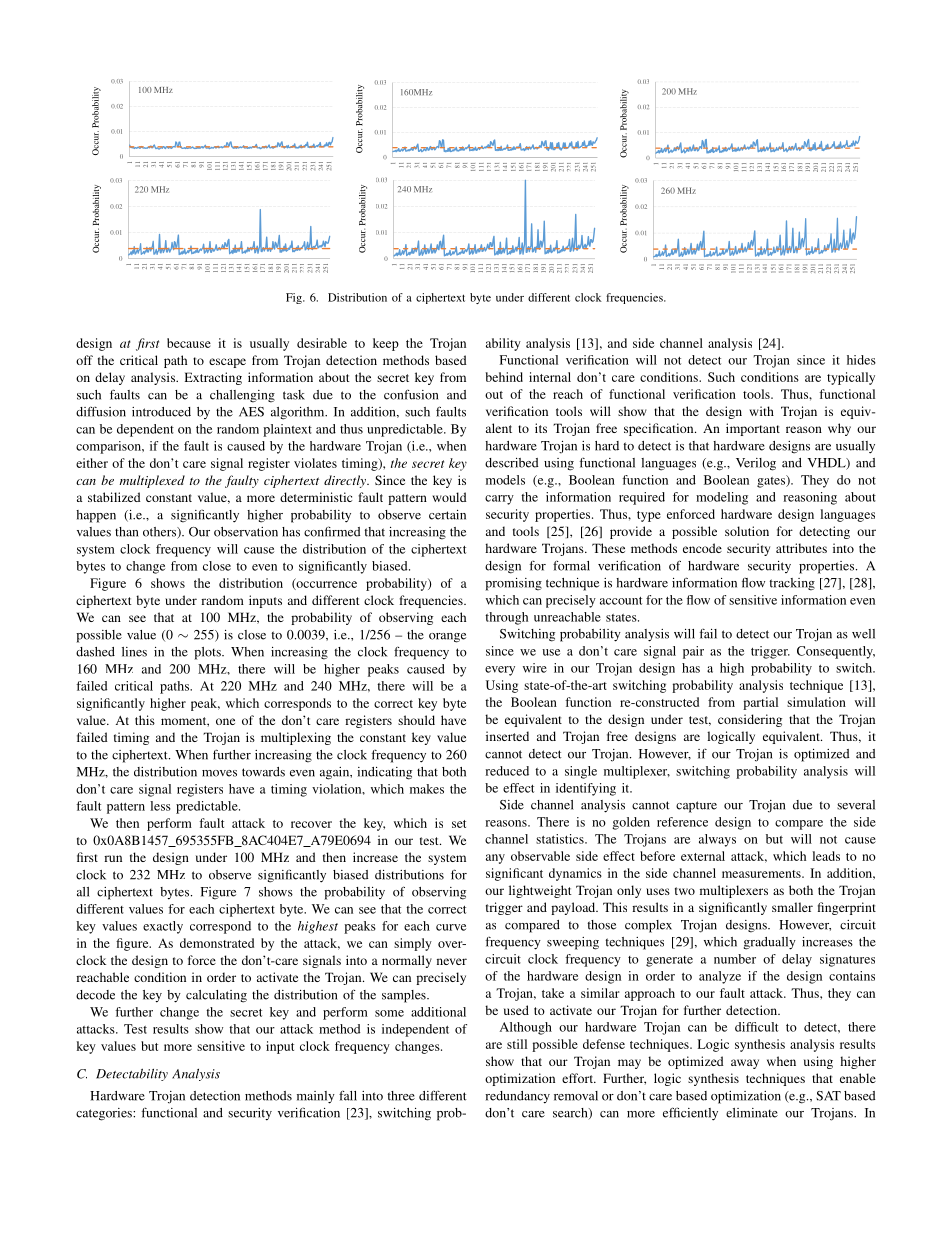  What do you see at coordinates (447, 515) in the screenshot?
I see `certain` at bounding box center [447, 515].
